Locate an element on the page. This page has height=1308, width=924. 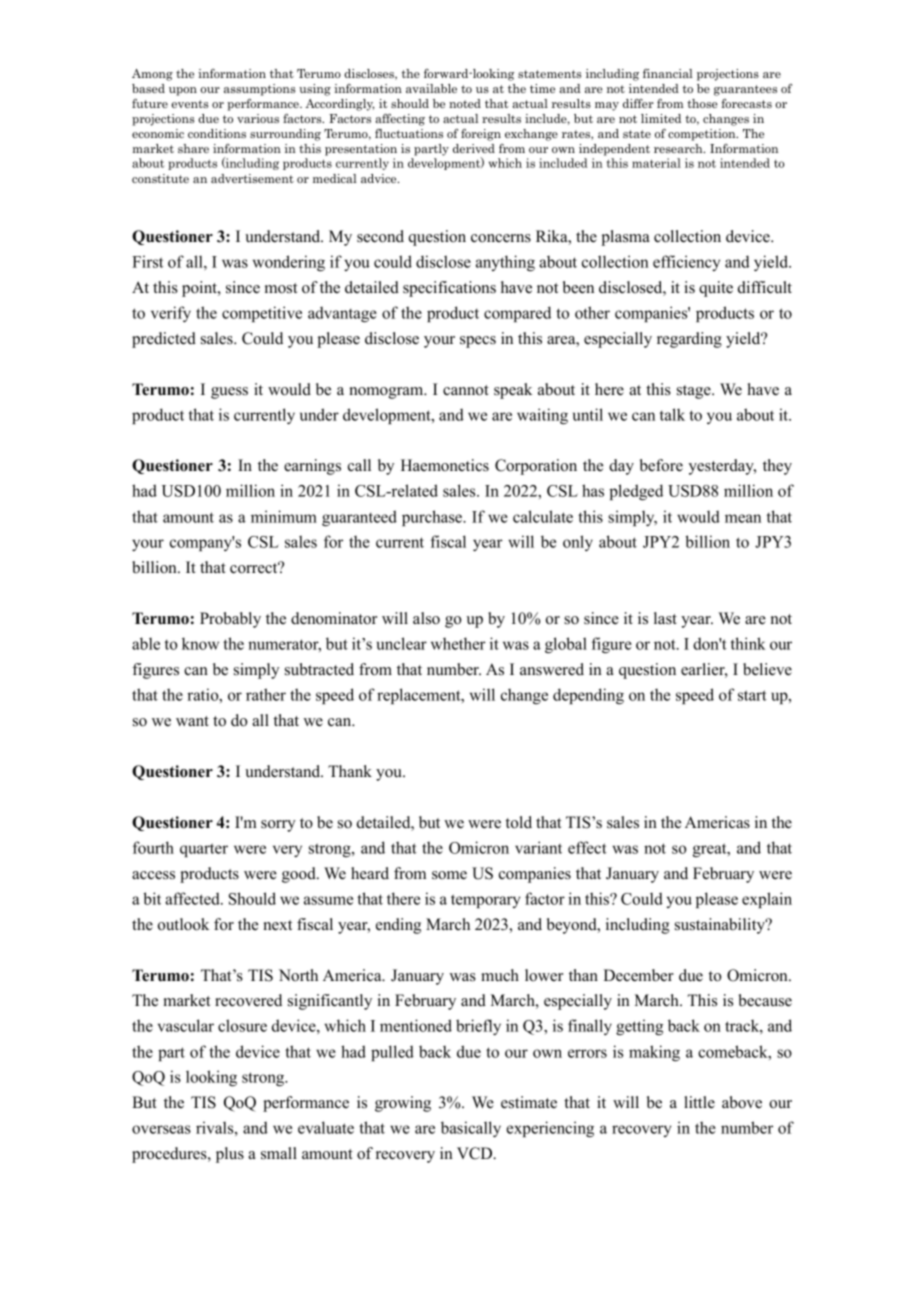
noted is located at coordinates (465, 103).
